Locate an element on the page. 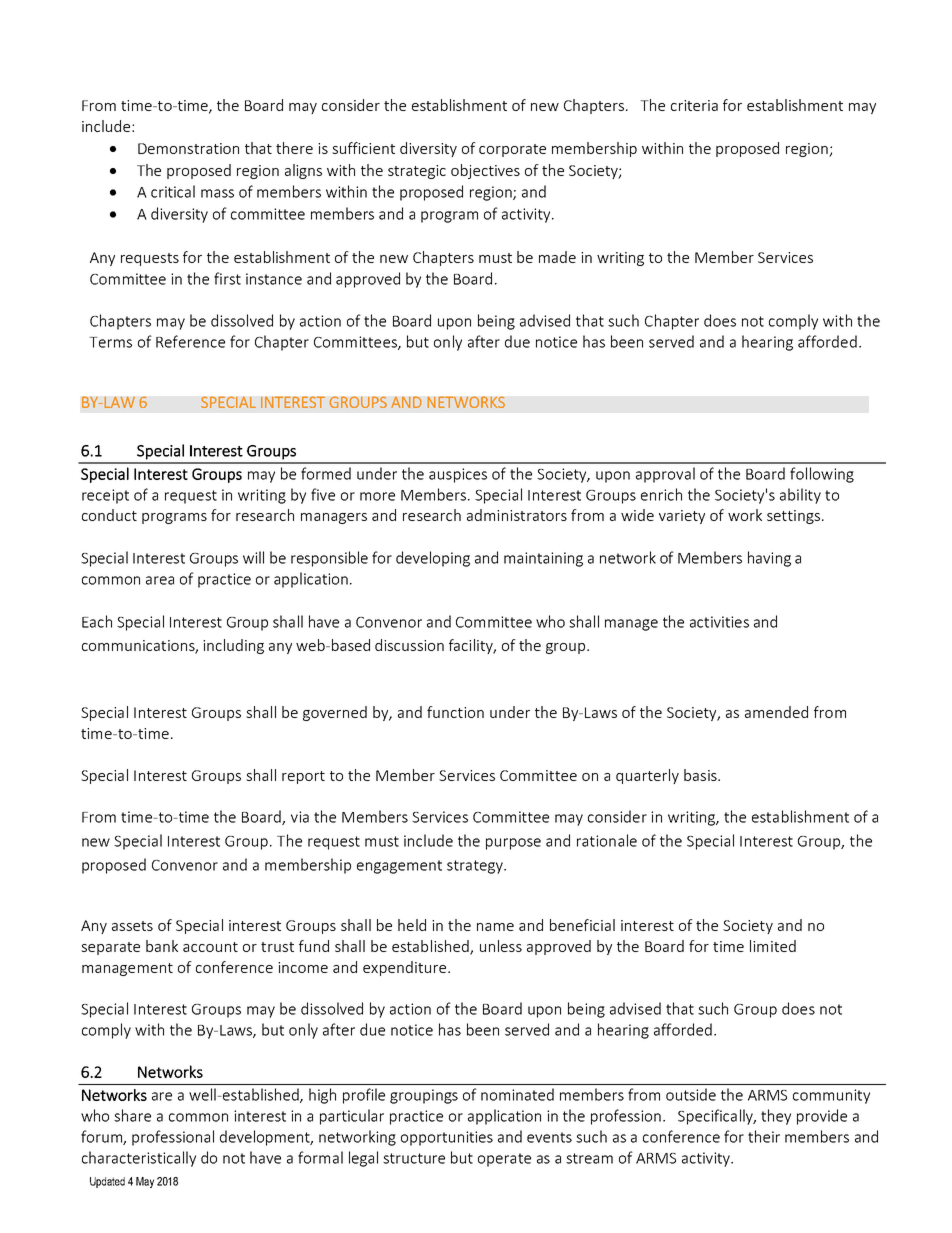 The height and width of the document is (1233, 952). activities is located at coordinates (719, 622).
